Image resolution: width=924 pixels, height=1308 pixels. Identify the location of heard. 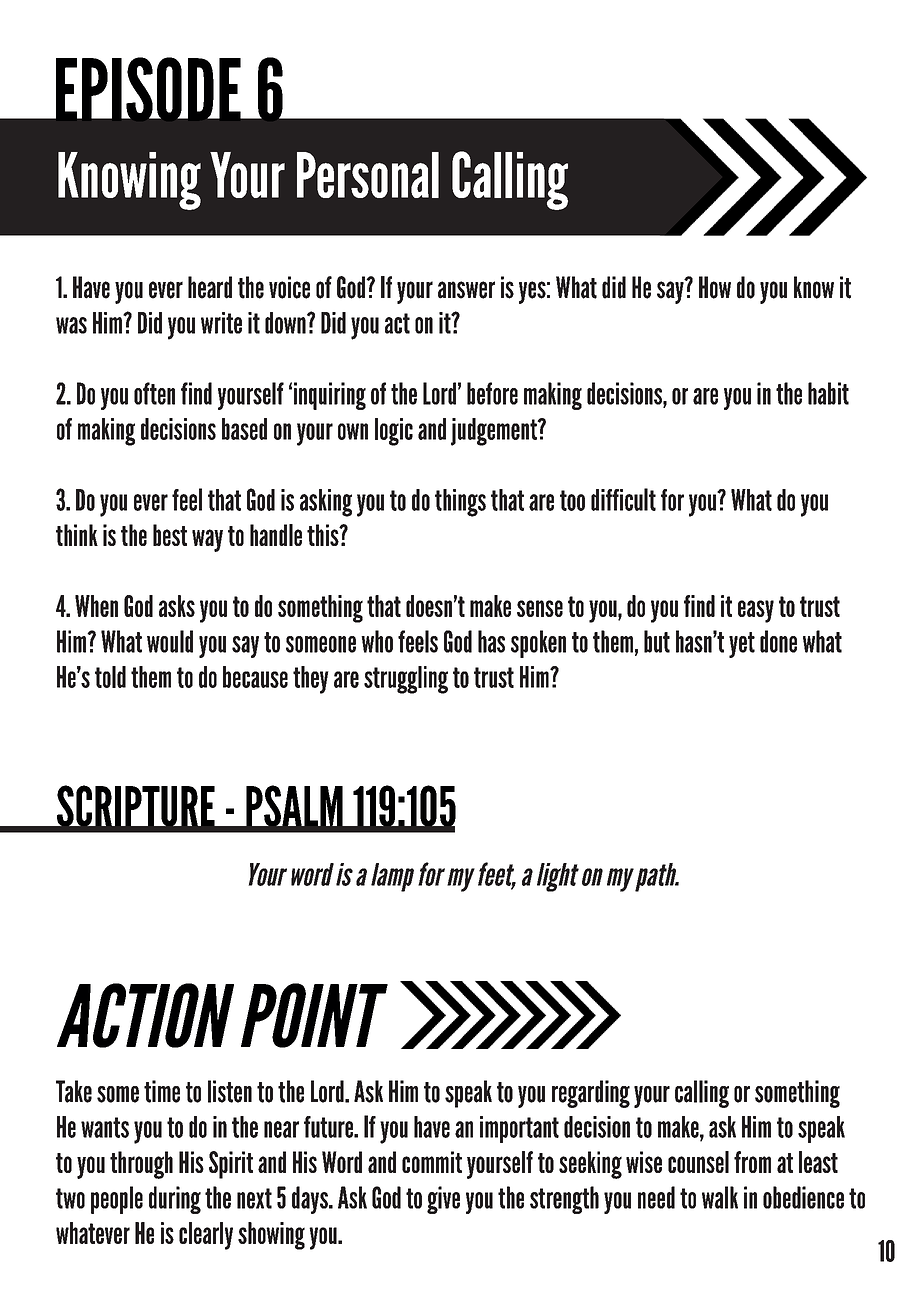
(210, 287).
